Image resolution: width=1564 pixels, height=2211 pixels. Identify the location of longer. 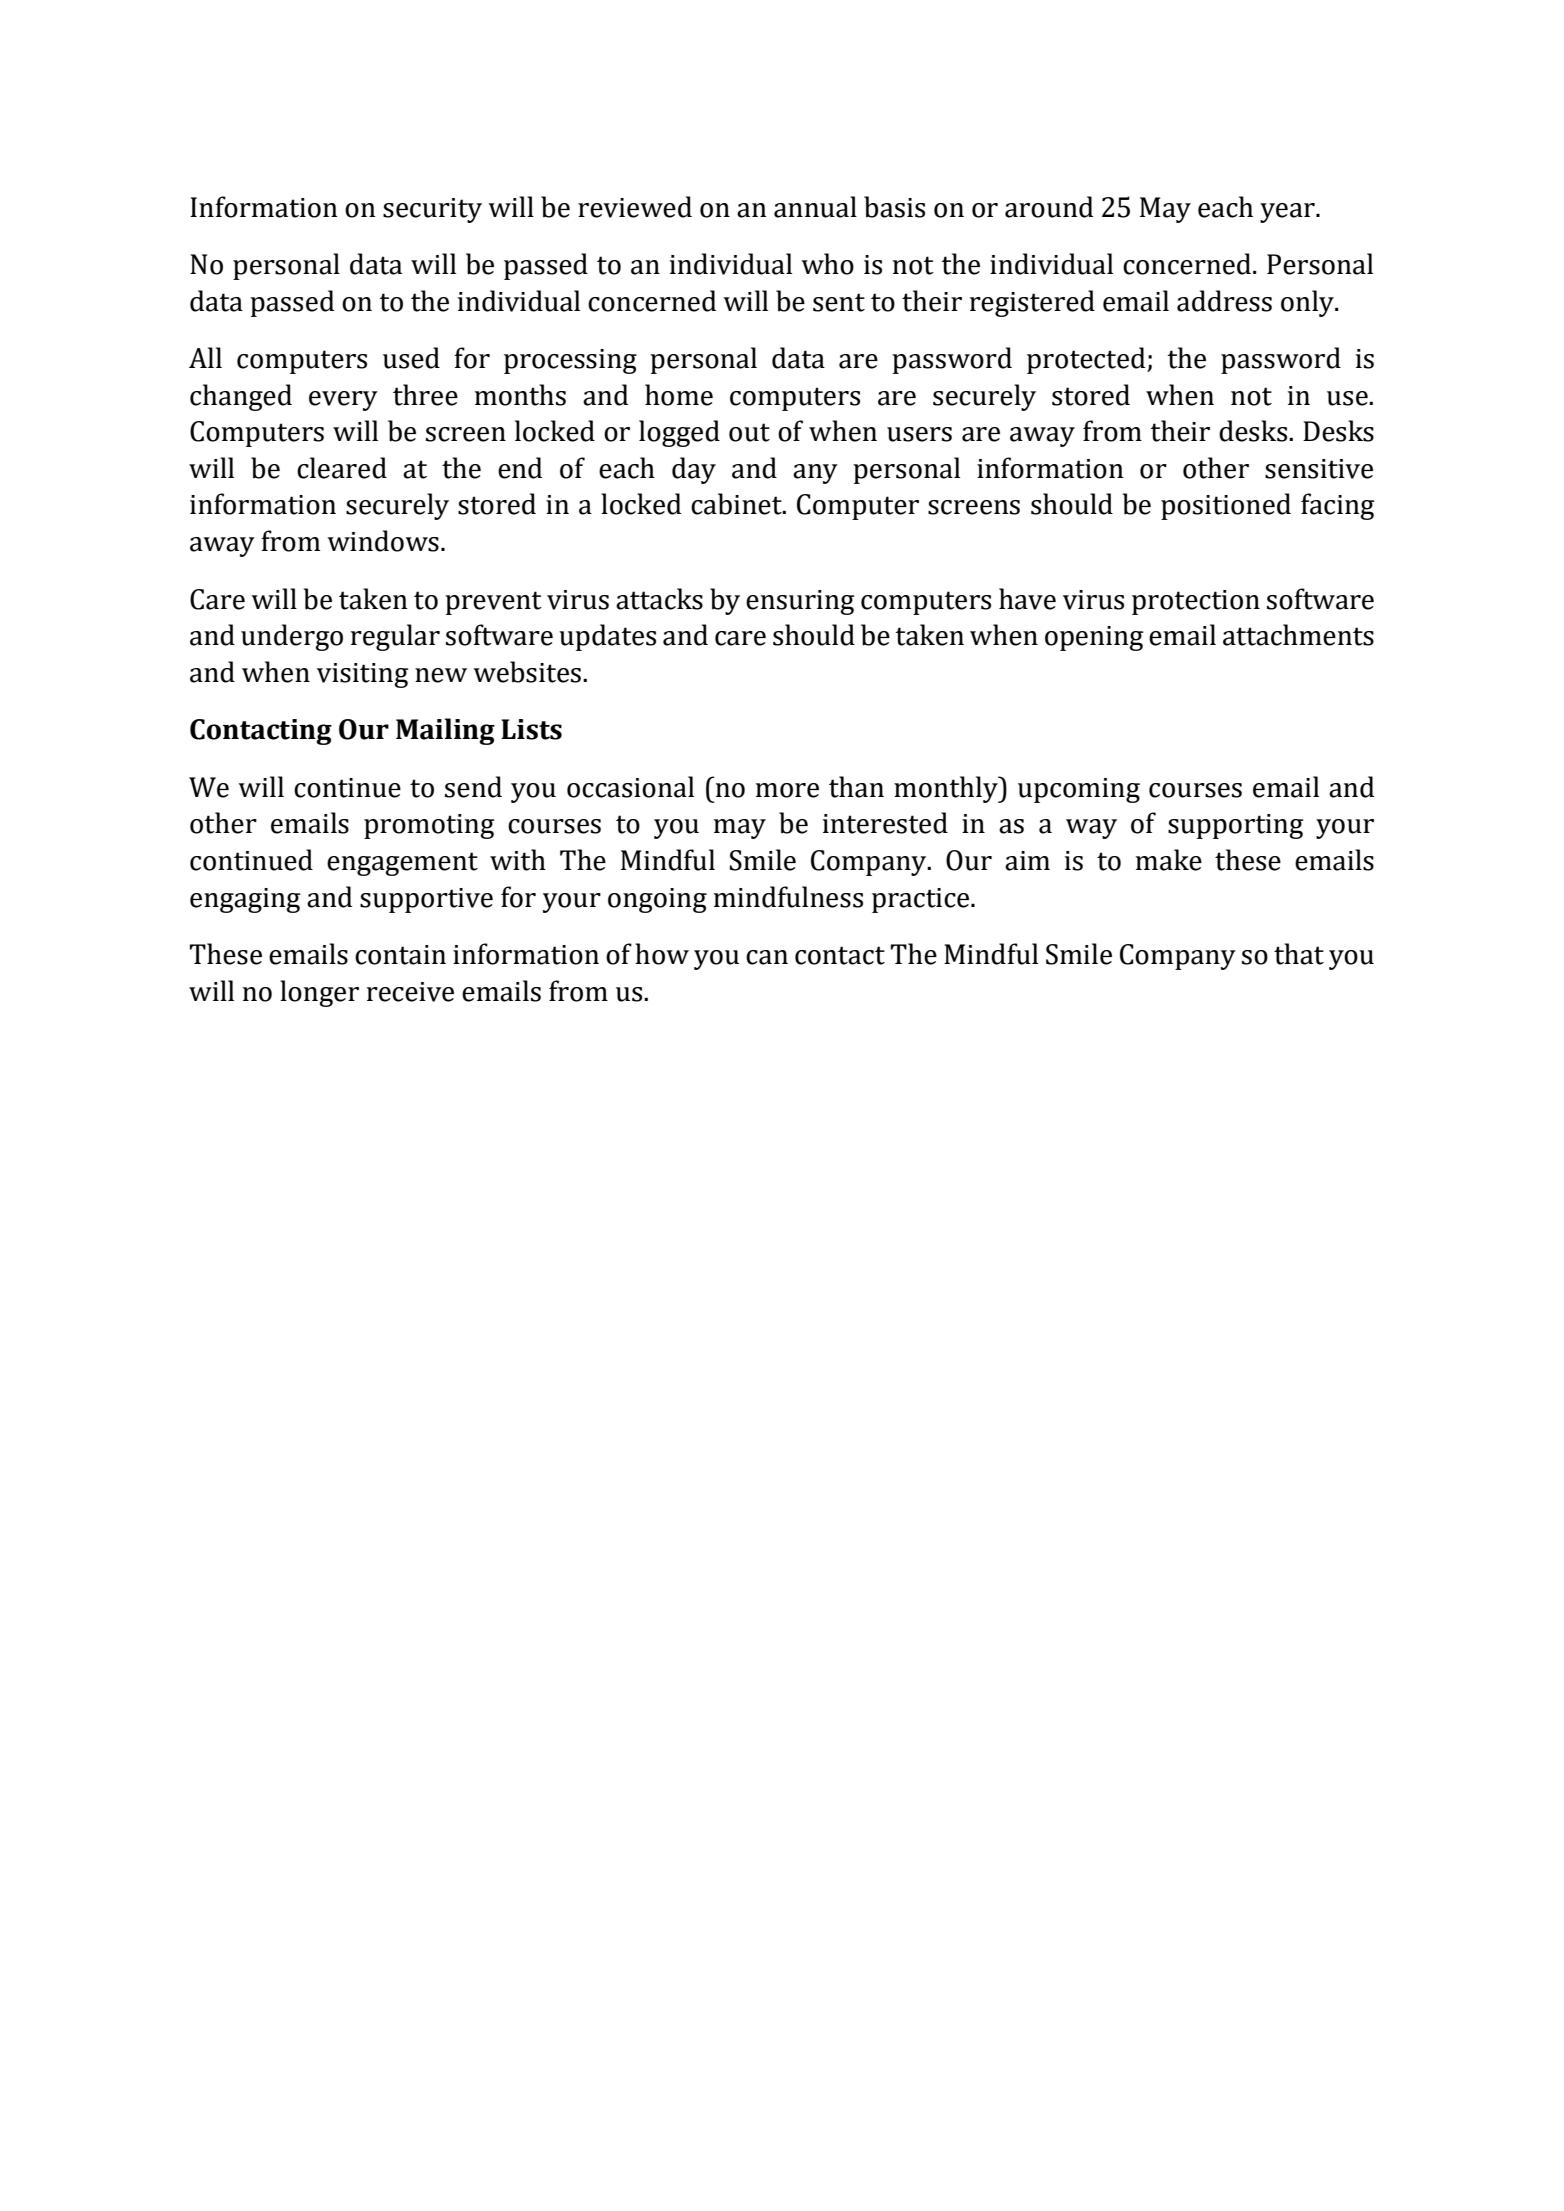
(319, 993).
